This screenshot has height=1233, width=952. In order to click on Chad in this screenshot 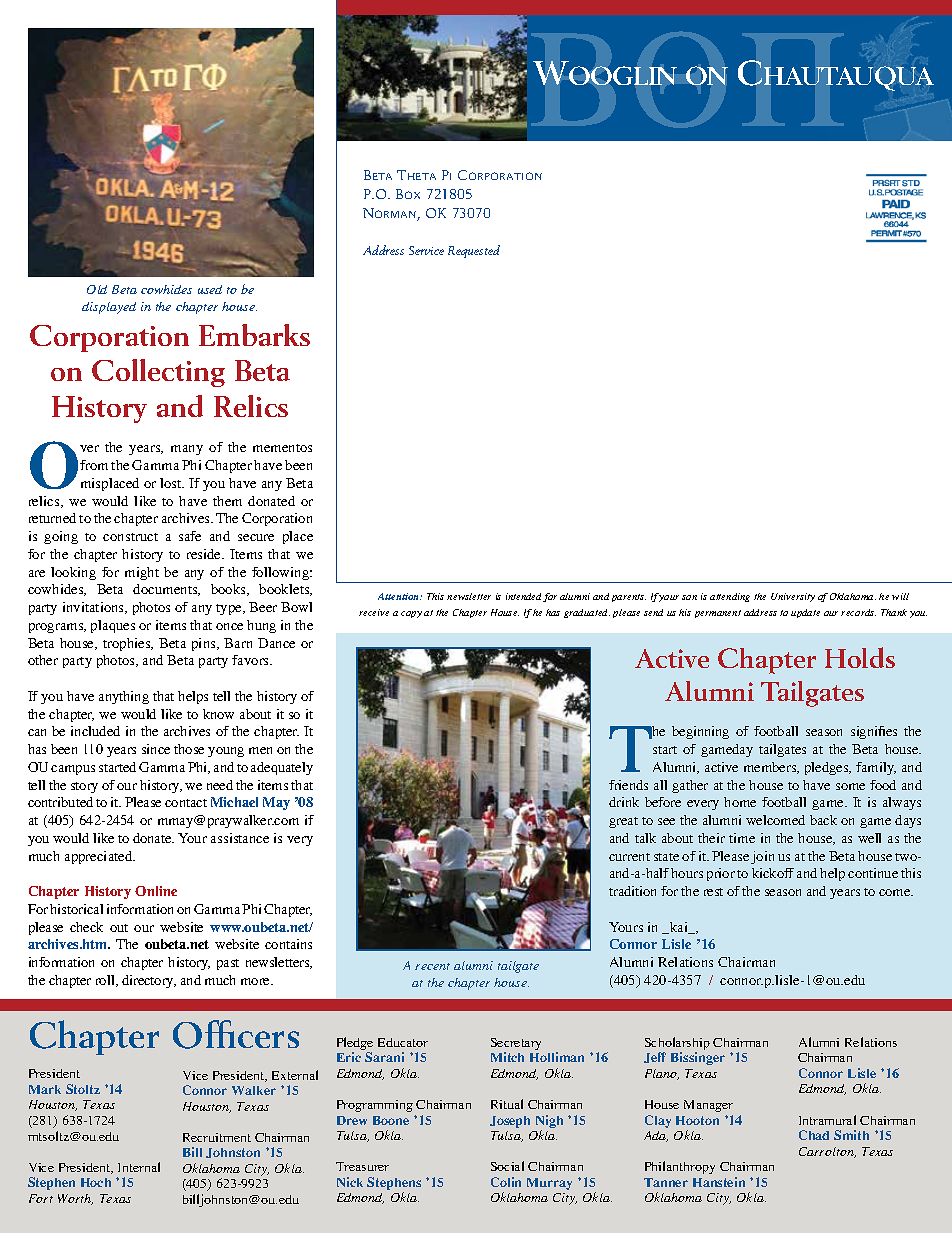, I will do `click(814, 1135)`.
